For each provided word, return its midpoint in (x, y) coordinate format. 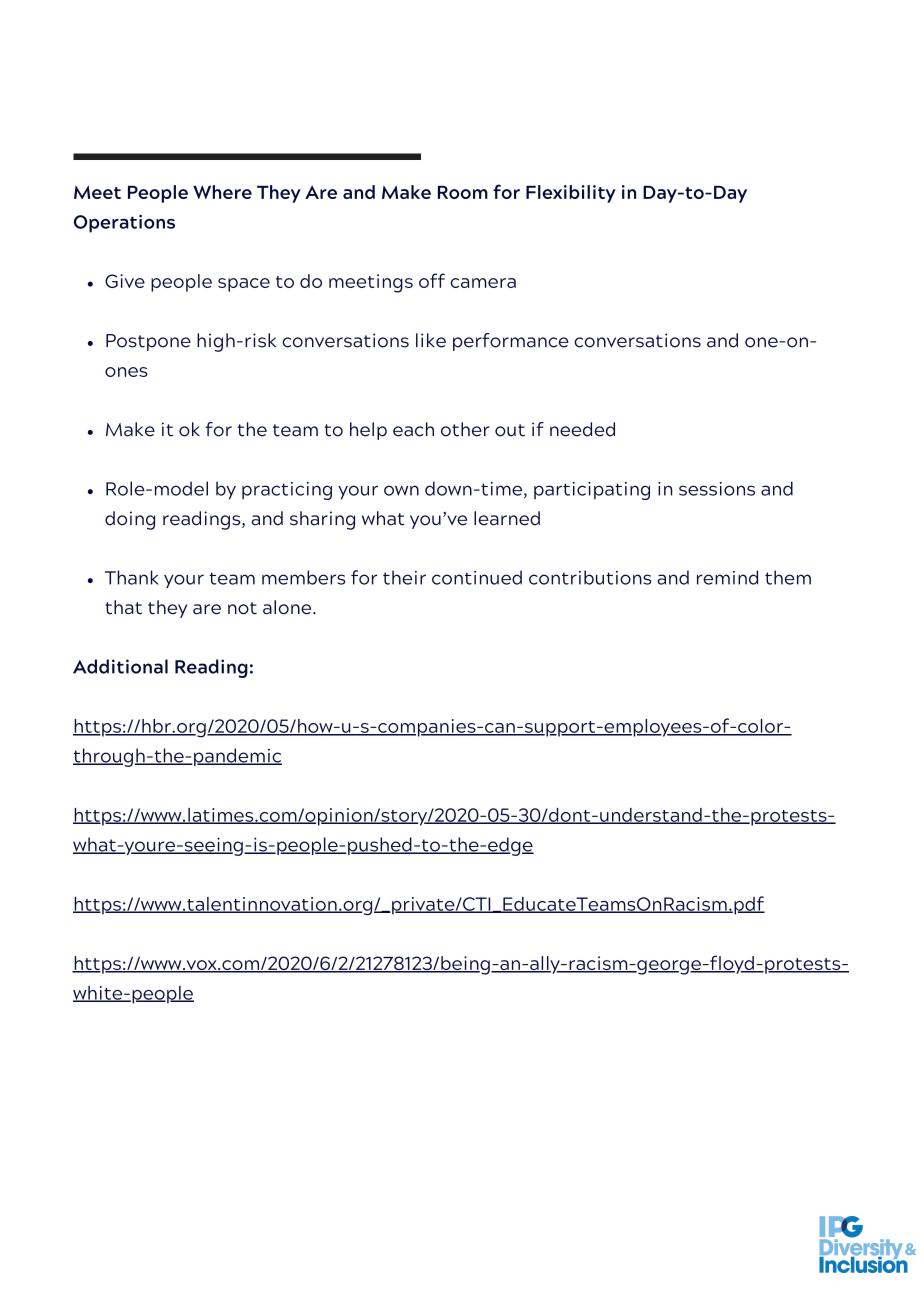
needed (582, 429)
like (431, 340)
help (368, 431)
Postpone (148, 342)
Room (463, 192)
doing (130, 520)
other (465, 429)
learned (507, 518)
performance (511, 342)
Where (222, 192)
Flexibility (571, 194)
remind (727, 577)
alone (288, 607)
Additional (120, 666)
